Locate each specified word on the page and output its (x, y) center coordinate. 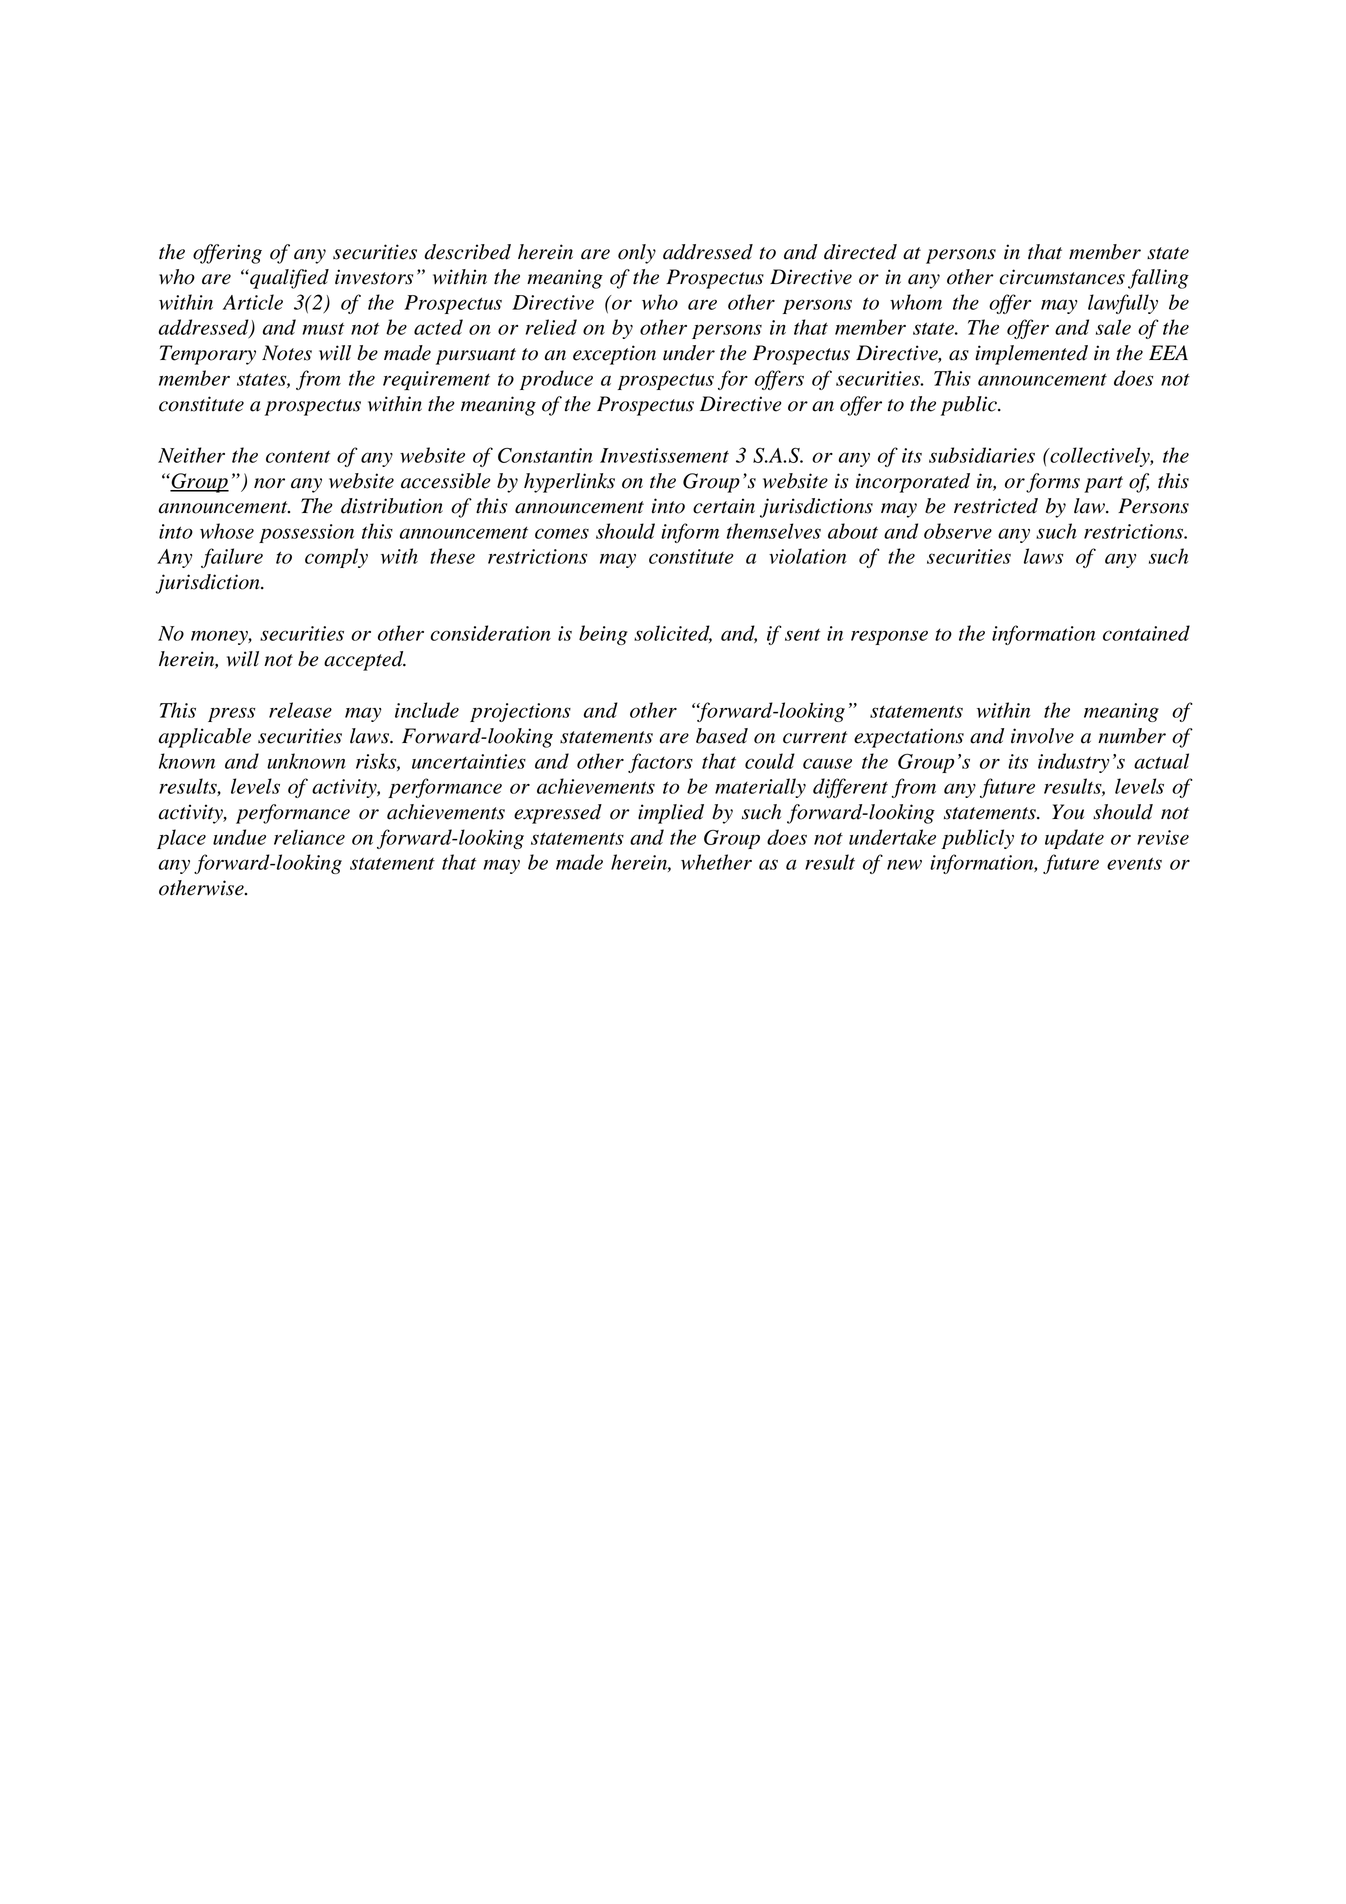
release (300, 710)
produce (556, 380)
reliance (309, 837)
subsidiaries (982, 455)
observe (958, 531)
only (637, 254)
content (298, 457)
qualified (288, 279)
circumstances (1062, 277)
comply (336, 558)
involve (1042, 736)
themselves (774, 531)
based (722, 736)
